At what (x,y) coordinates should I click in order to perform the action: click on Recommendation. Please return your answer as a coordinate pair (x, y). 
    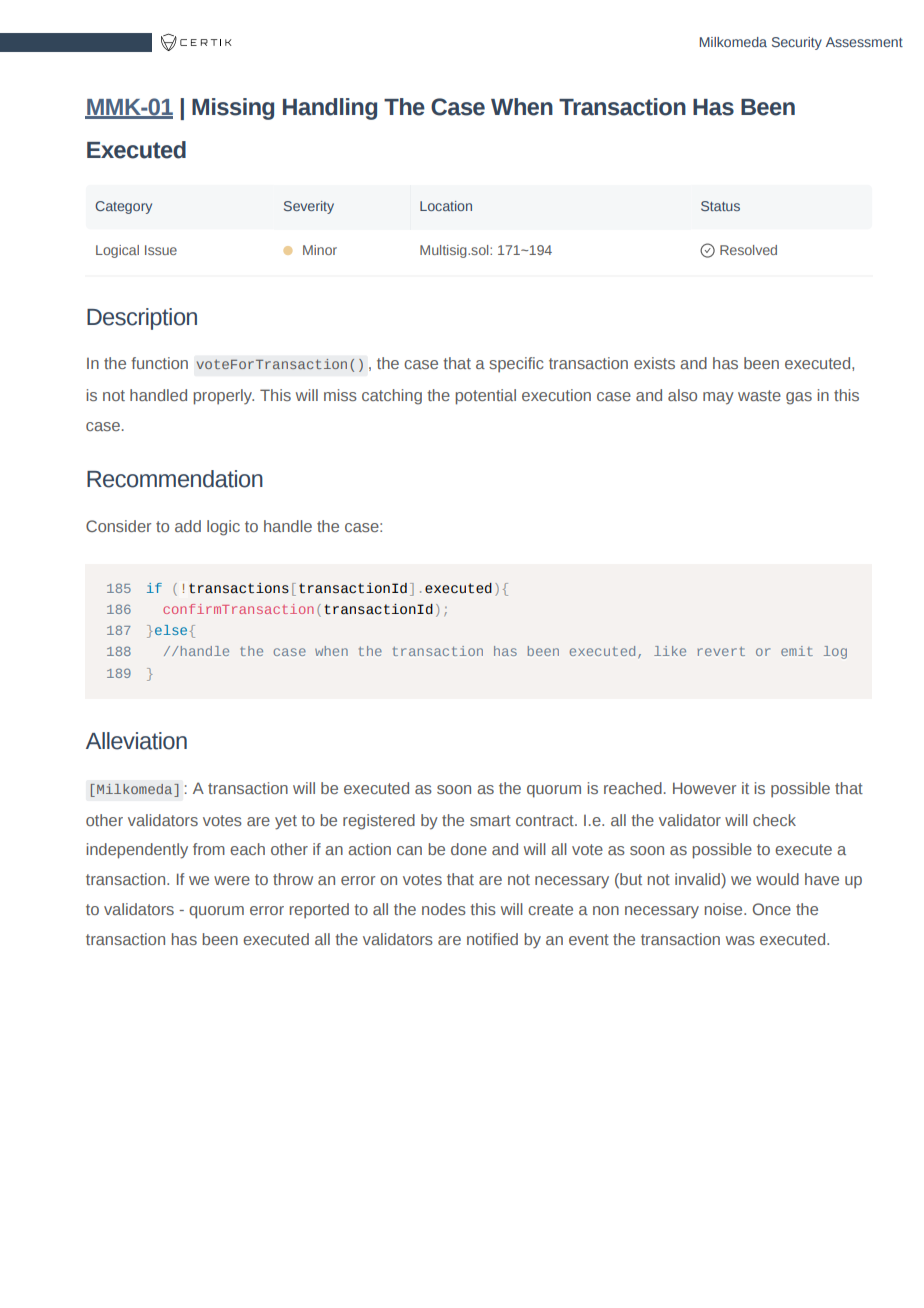
    Looking at the image, I should click on (175, 479).
